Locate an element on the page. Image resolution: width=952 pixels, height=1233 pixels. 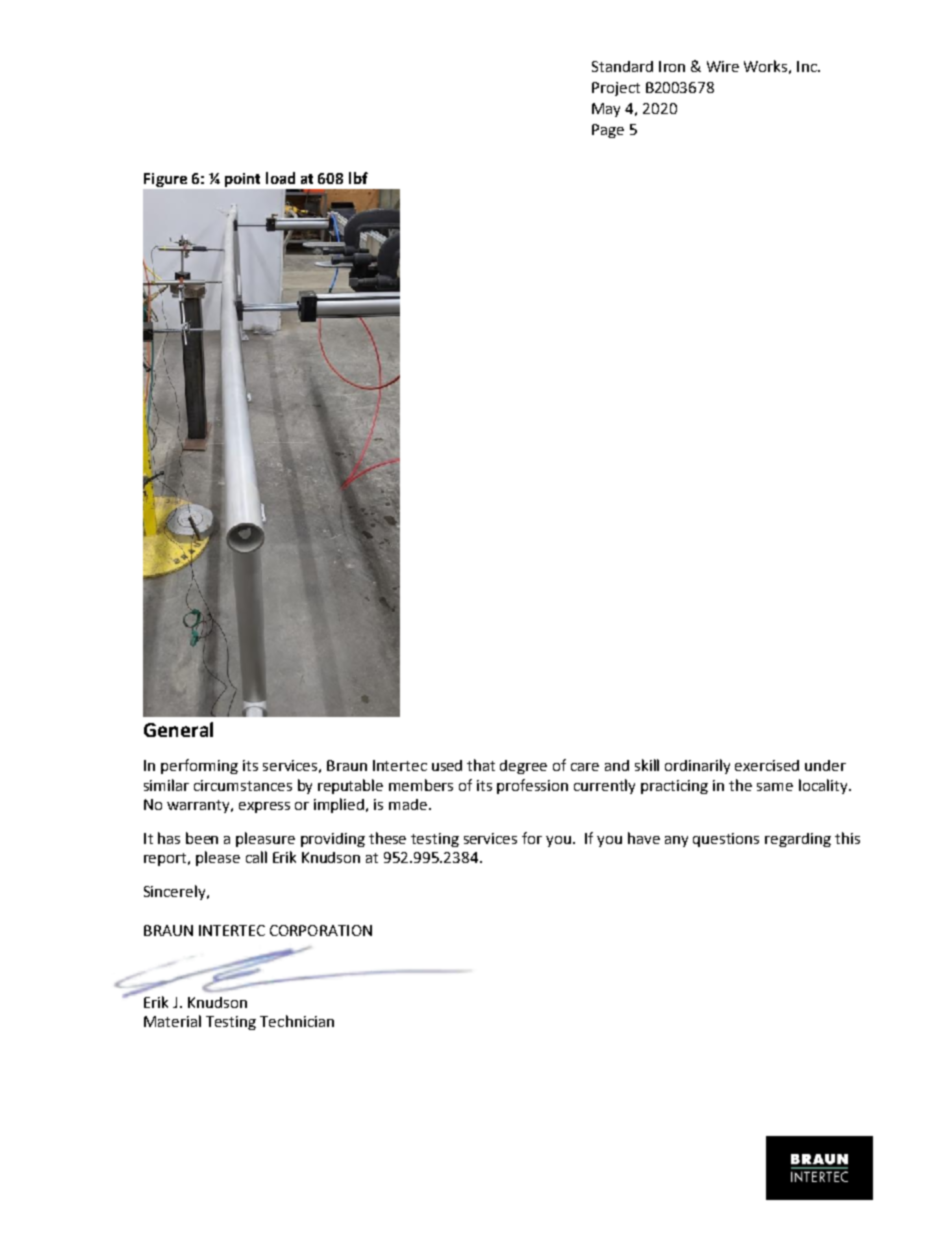
CORPORATION is located at coordinates (321, 930).
